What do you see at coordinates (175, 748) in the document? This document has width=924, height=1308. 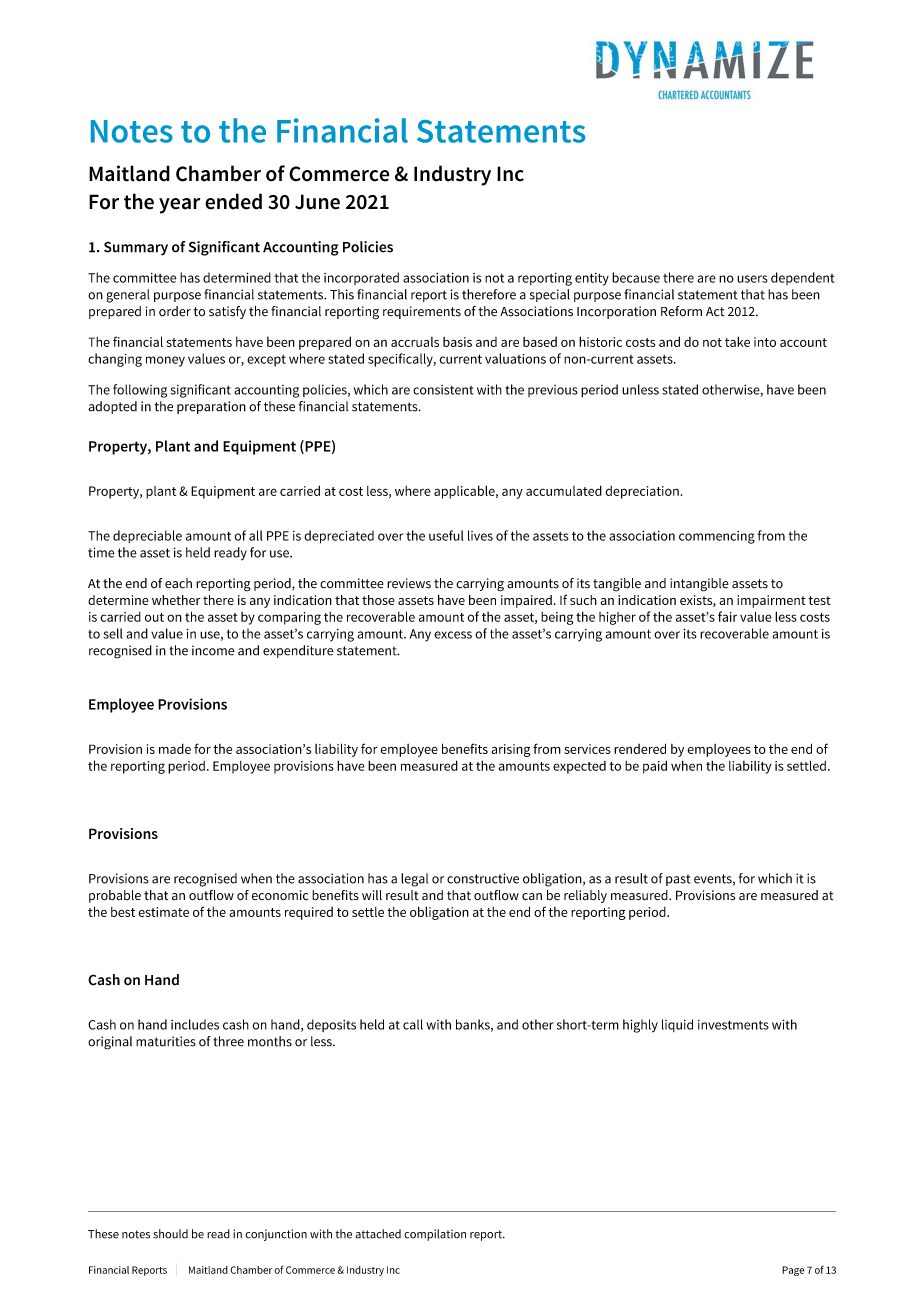 I see `made` at bounding box center [175, 748].
